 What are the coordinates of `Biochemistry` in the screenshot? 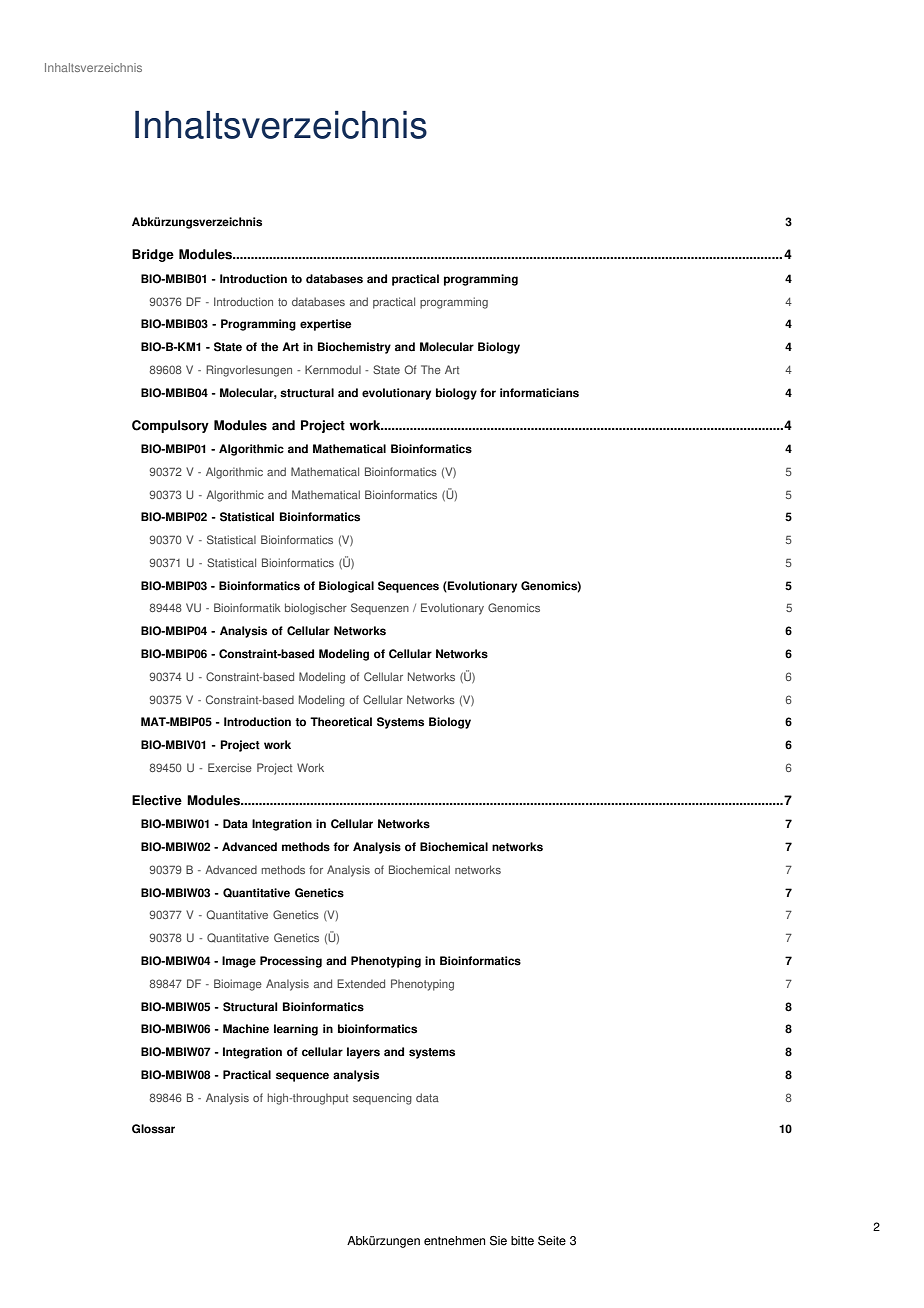 It's located at (354, 348).
